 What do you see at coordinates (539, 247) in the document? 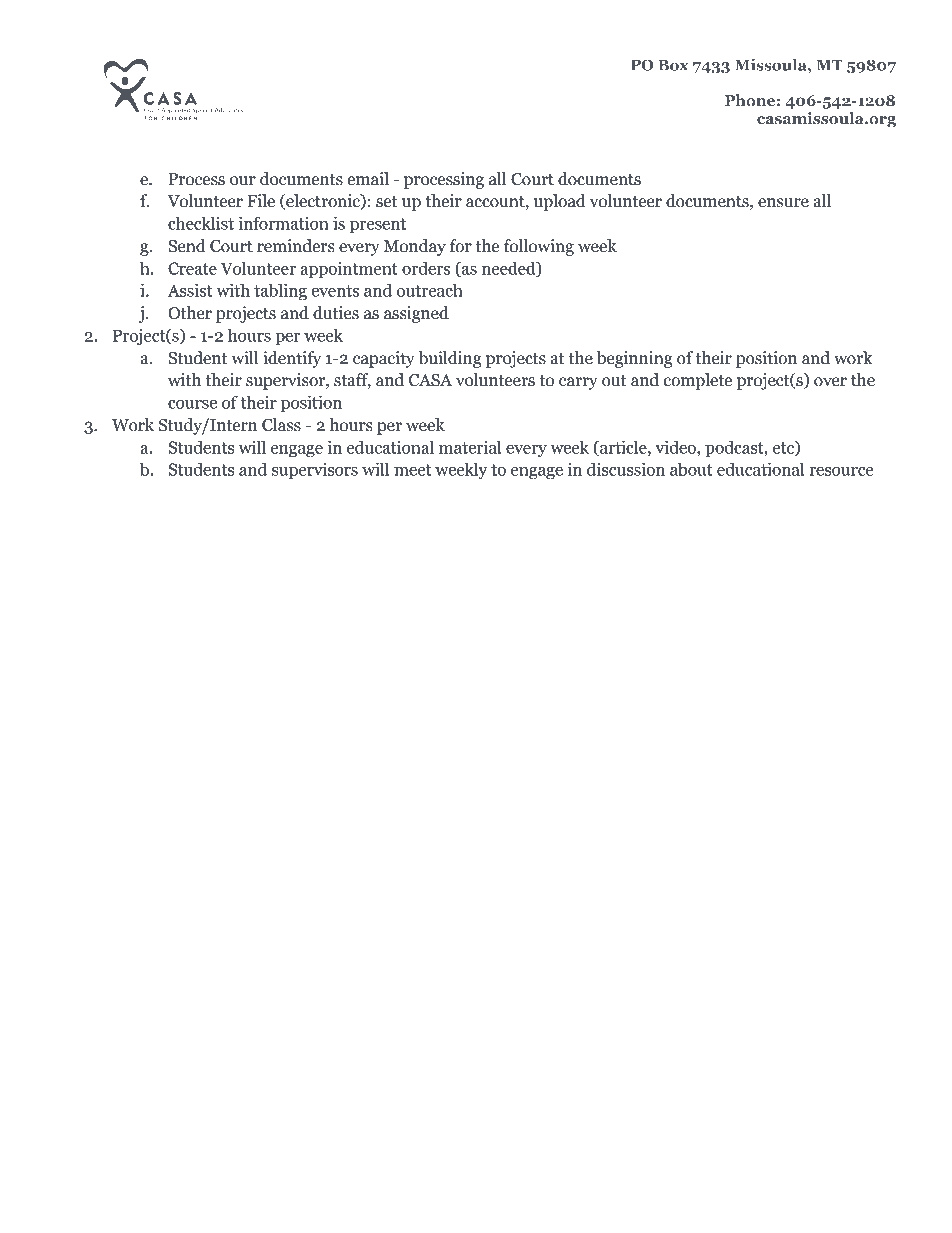
I see `following` at bounding box center [539, 247].
